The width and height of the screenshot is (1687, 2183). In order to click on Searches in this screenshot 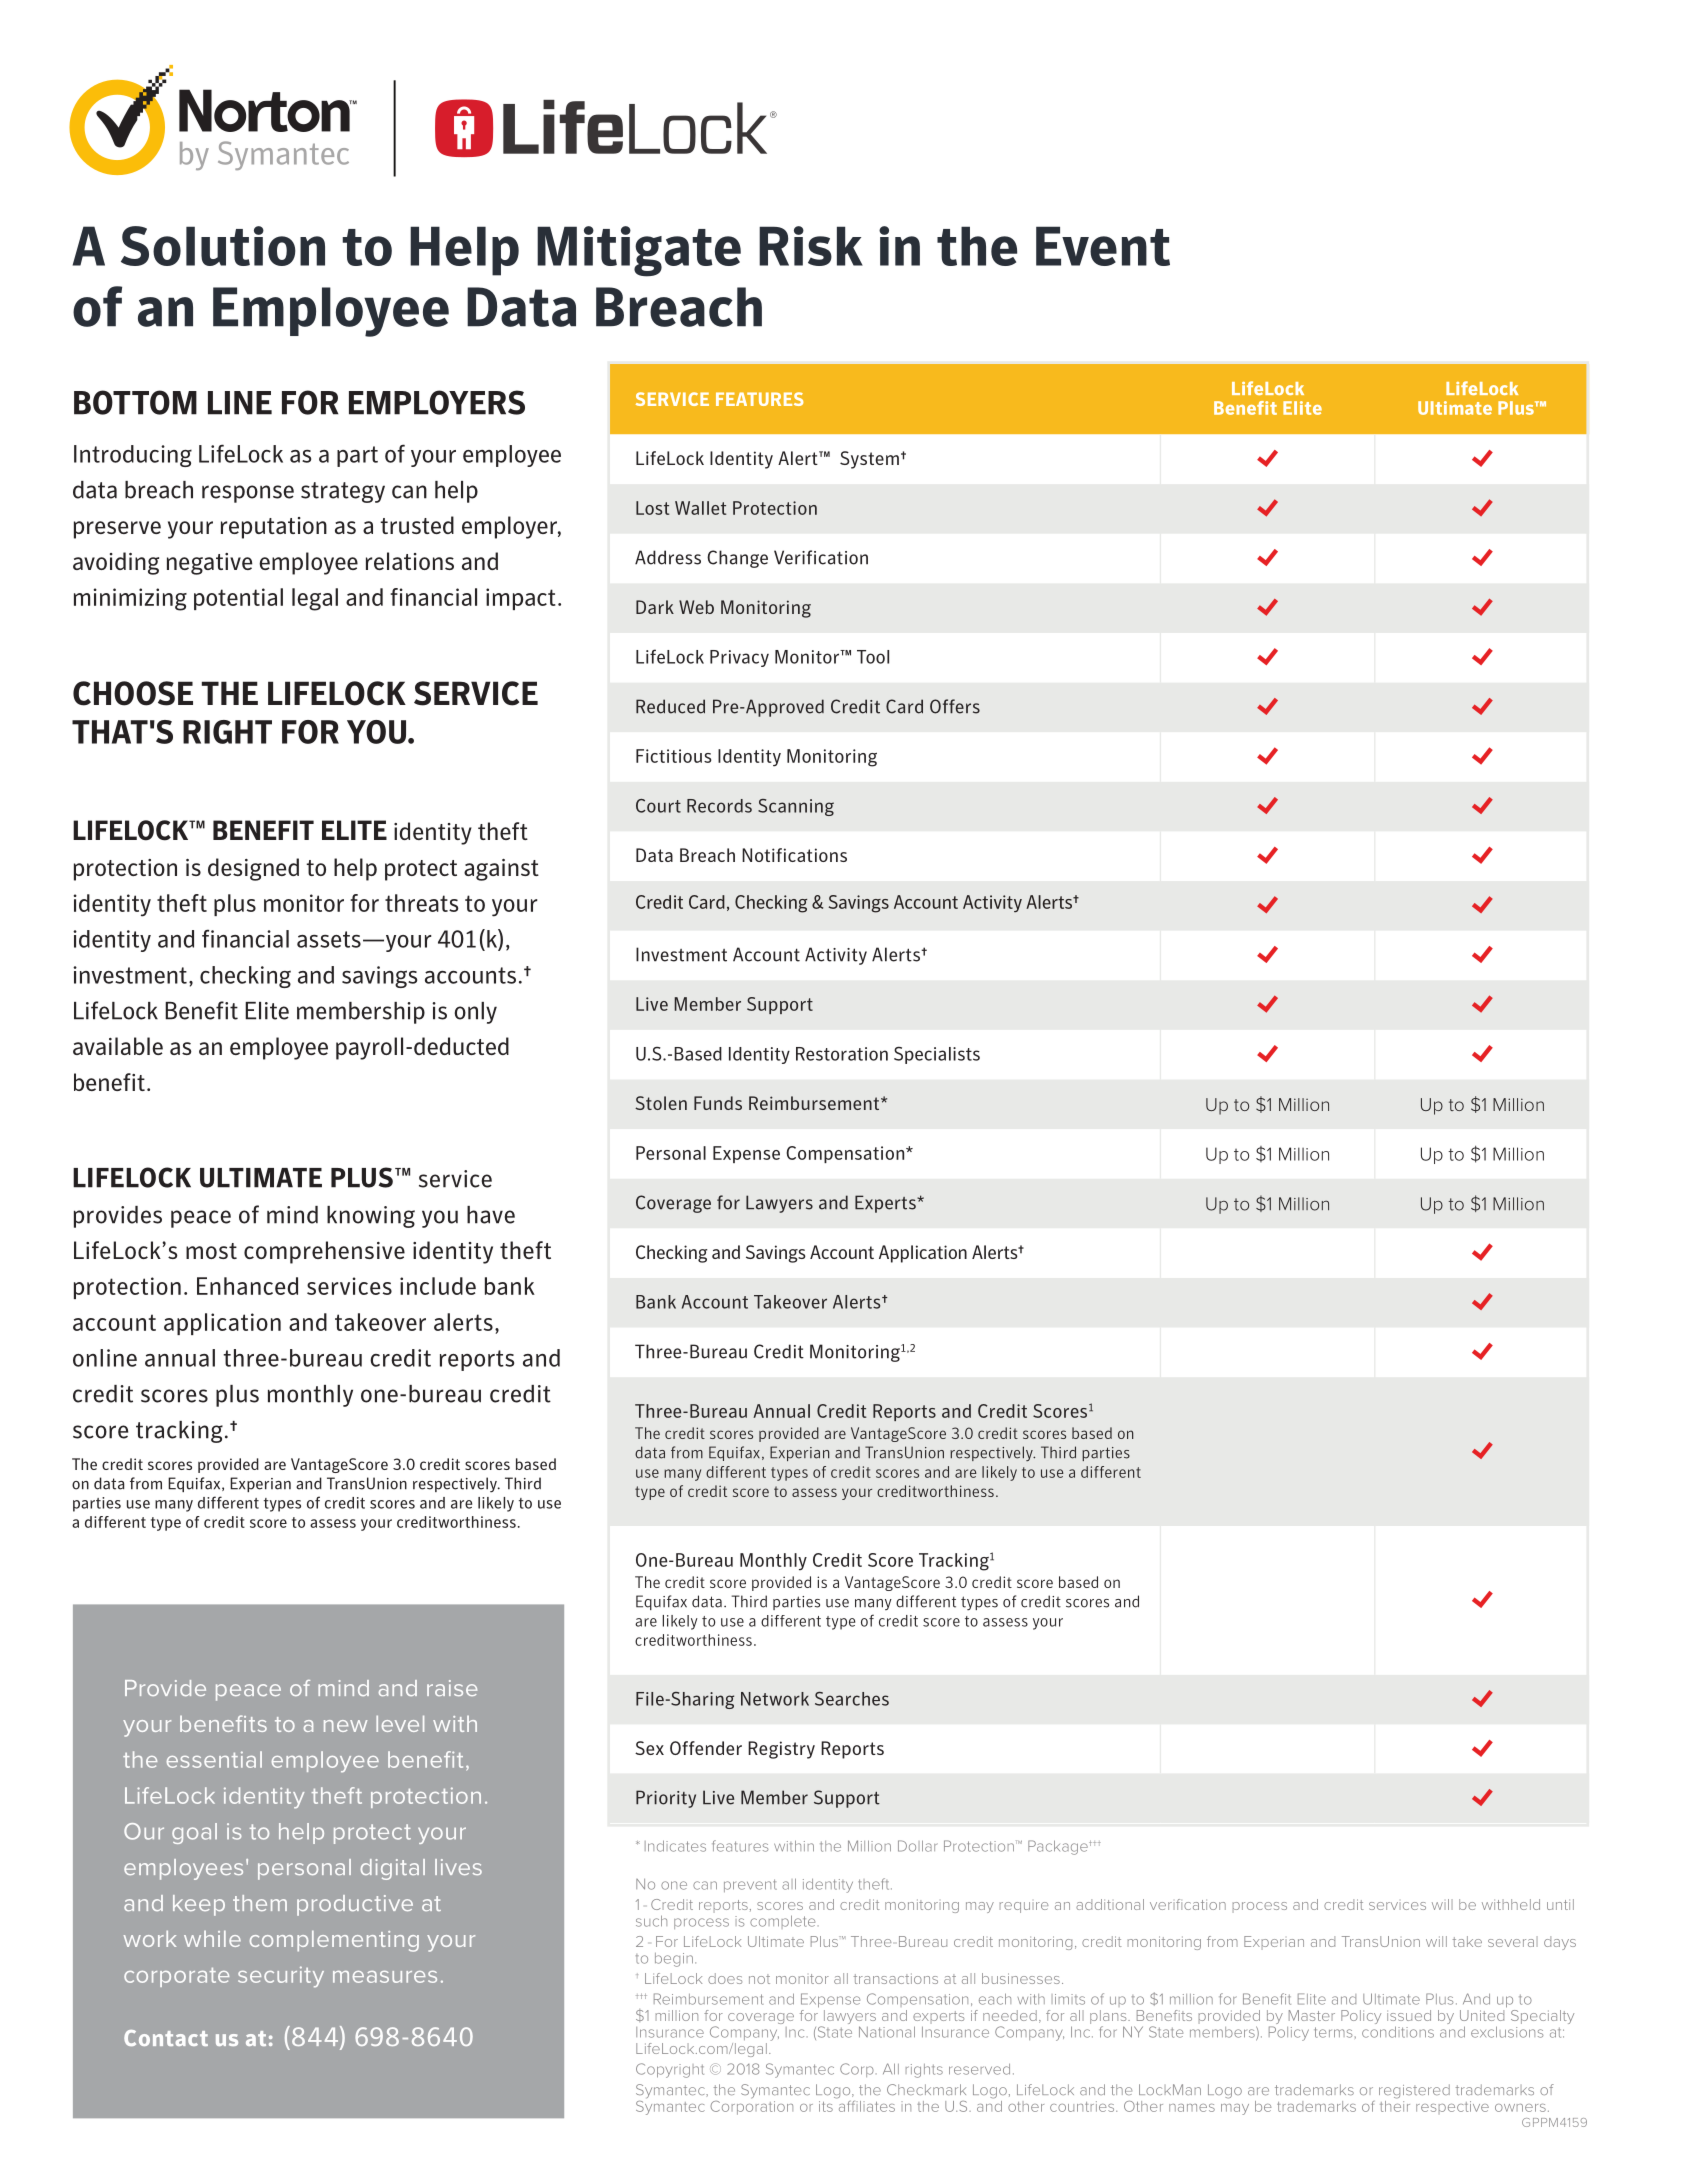, I will do `click(852, 1699)`.
